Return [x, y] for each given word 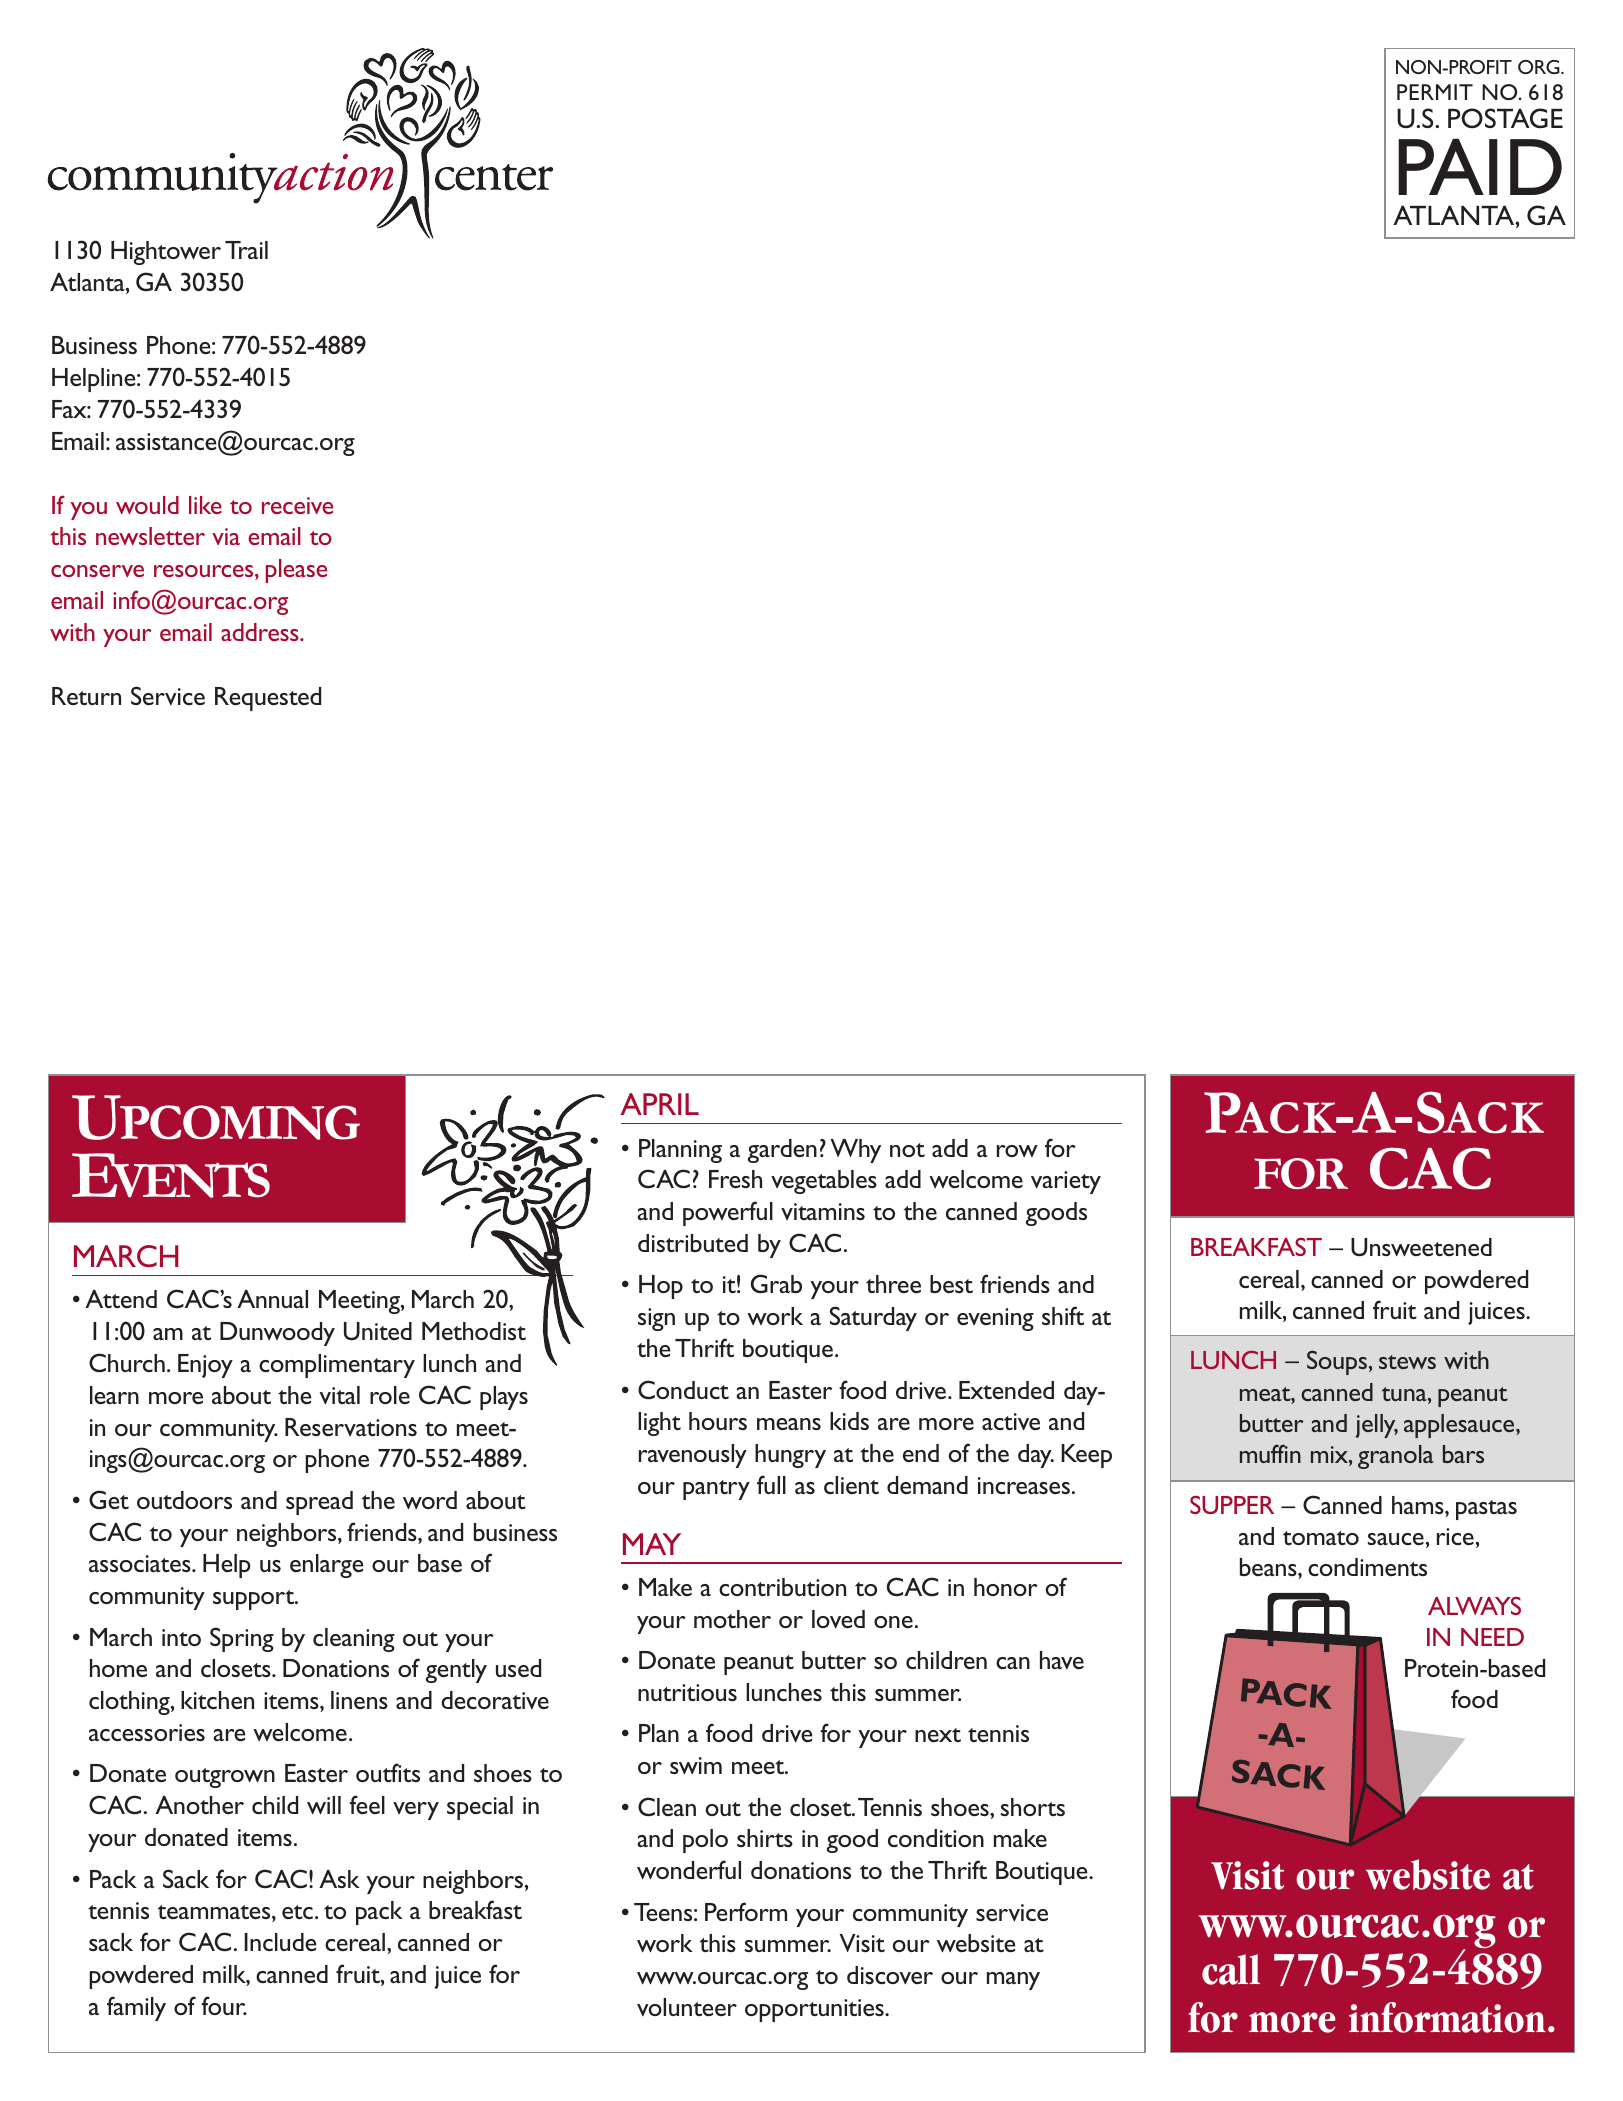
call [1231, 1969]
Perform [746, 1911]
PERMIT [1435, 92]
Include [280, 1942]
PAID [1480, 167]
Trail [246, 250]
